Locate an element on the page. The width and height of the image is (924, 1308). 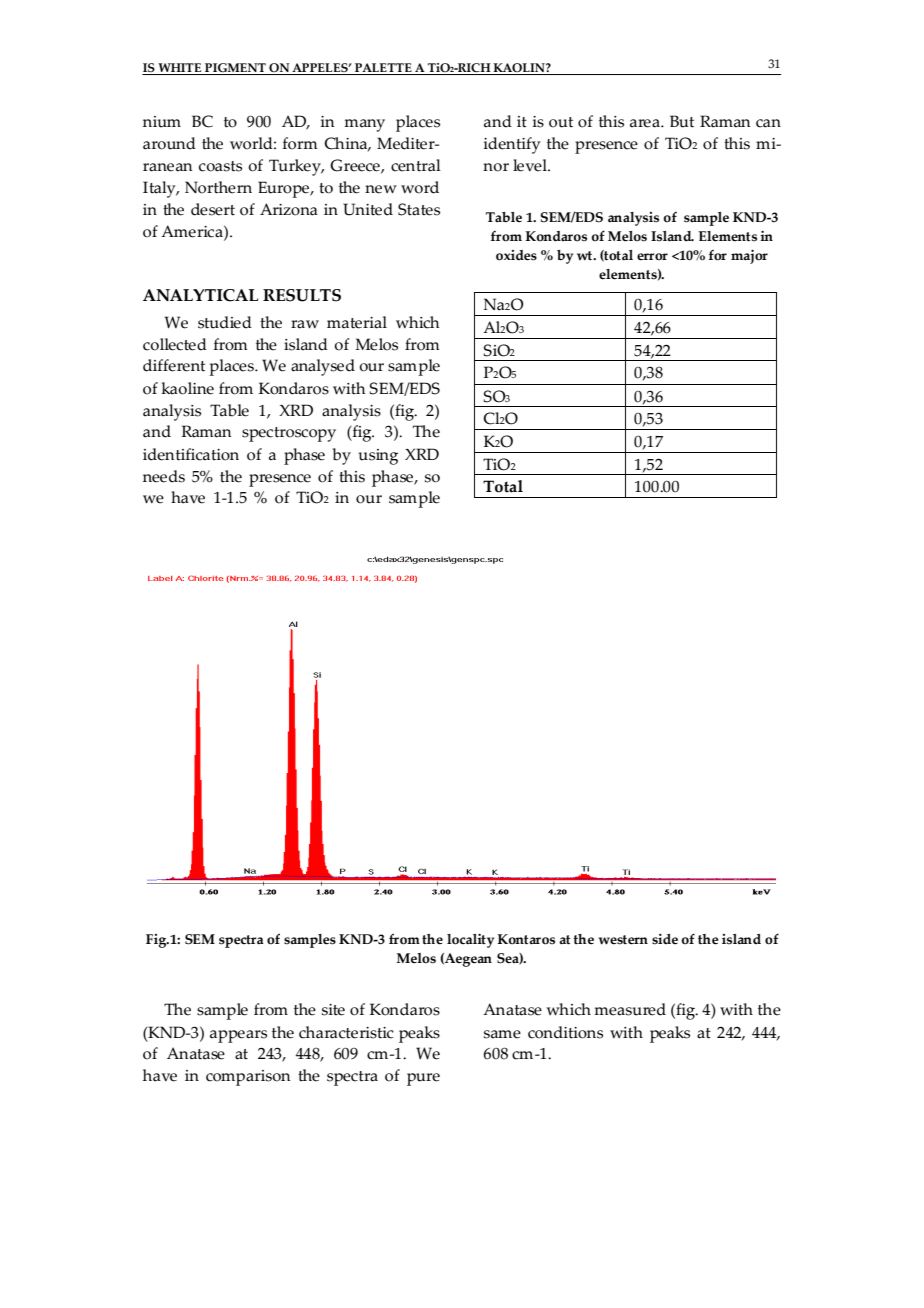
identify is located at coordinates (512, 145).
